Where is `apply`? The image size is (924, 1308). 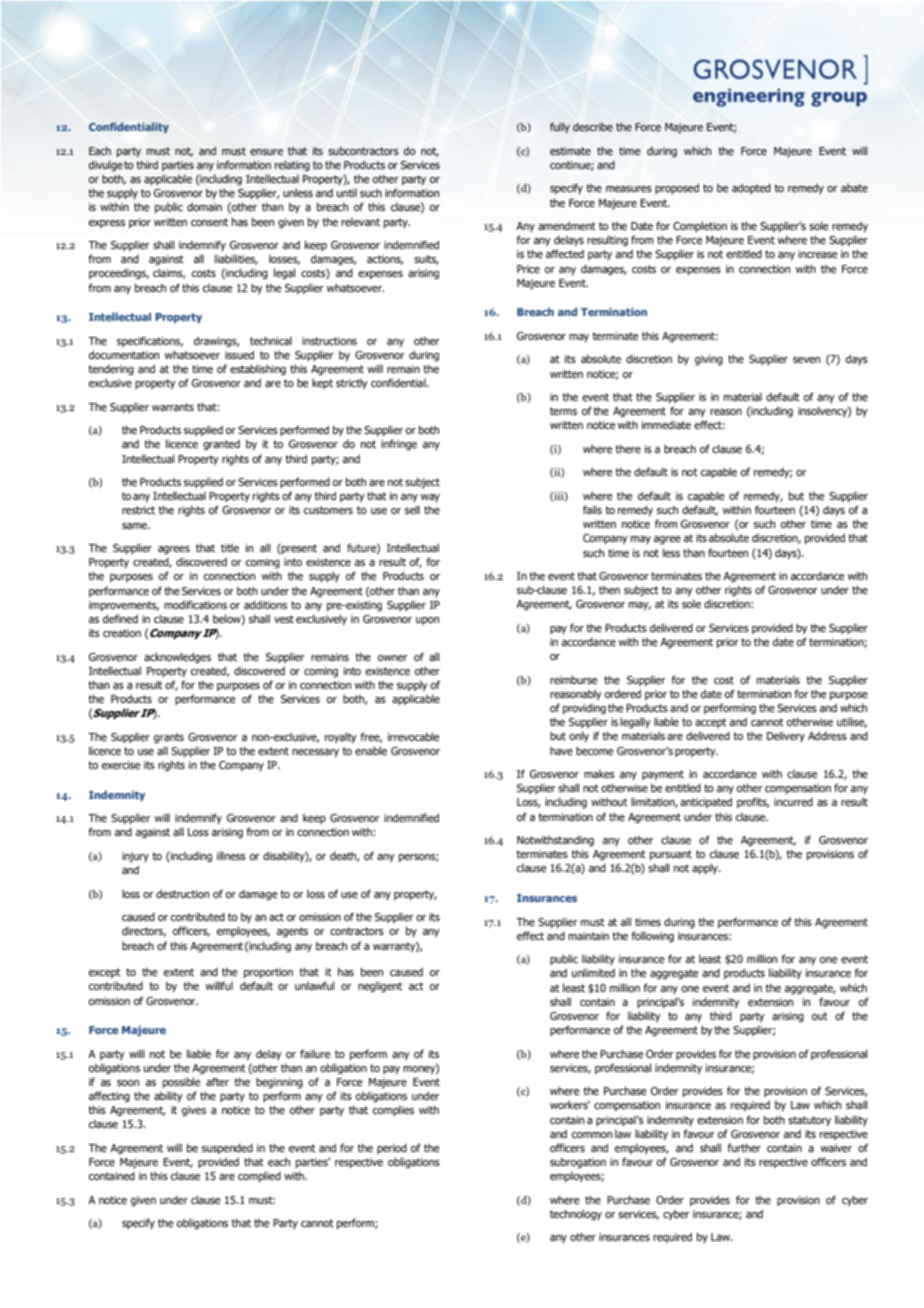
apply is located at coordinates (706, 868).
